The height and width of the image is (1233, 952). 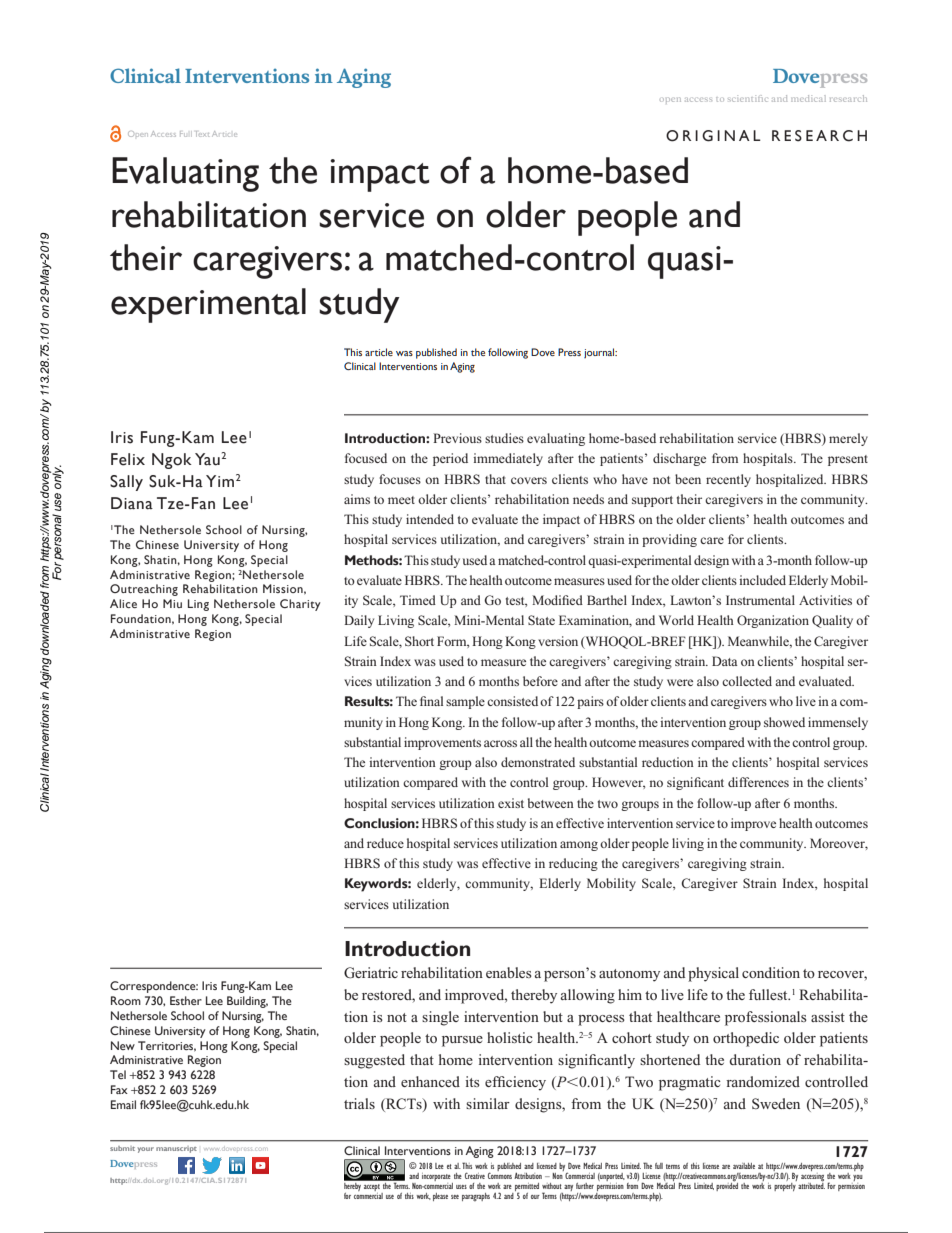 What do you see at coordinates (541, 620) in the image?
I see `State` at bounding box center [541, 620].
